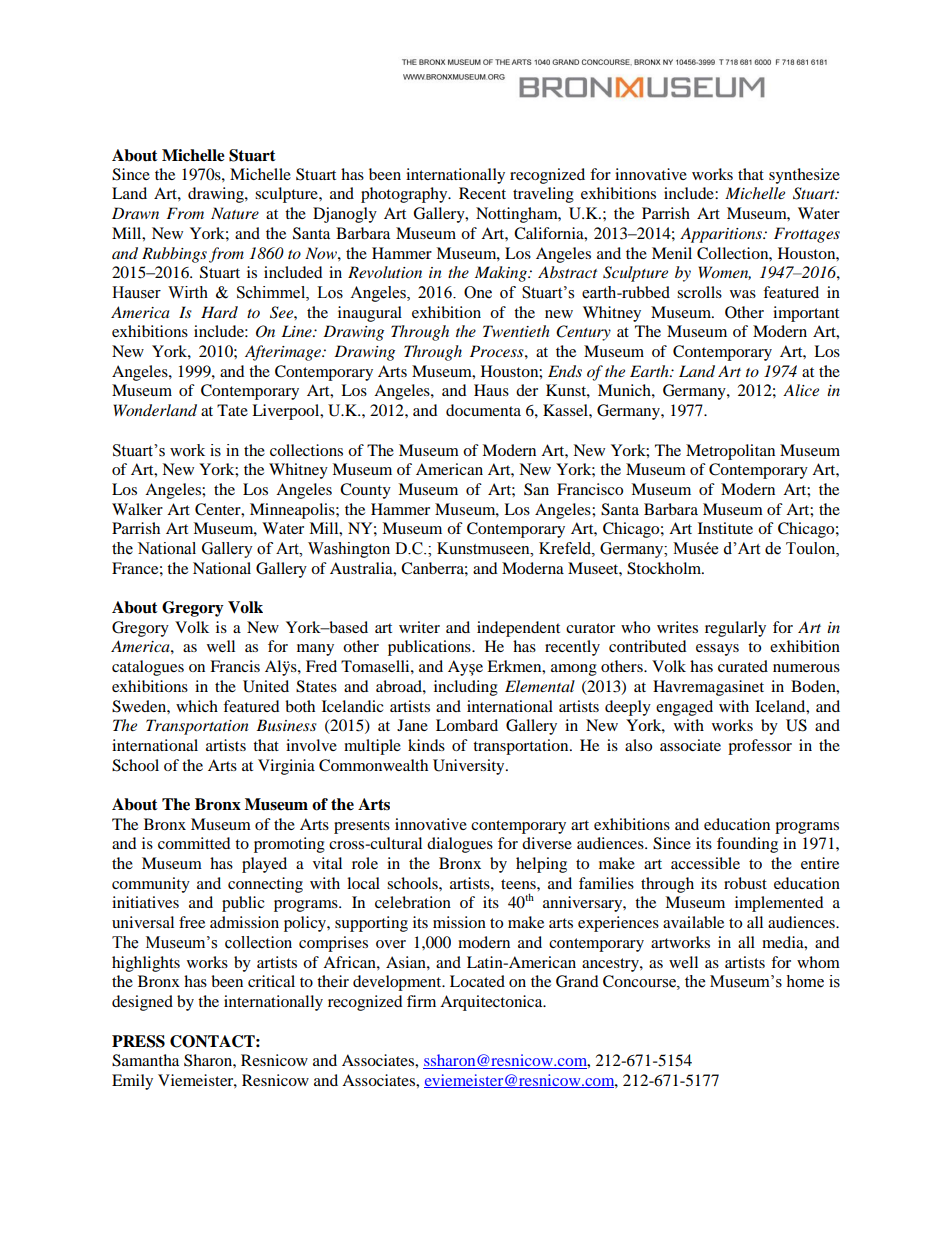 The width and height of the screenshot is (952, 1233). What do you see at coordinates (145, 1060) in the screenshot?
I see `Samantha` at bounding box center [145, 1060].
